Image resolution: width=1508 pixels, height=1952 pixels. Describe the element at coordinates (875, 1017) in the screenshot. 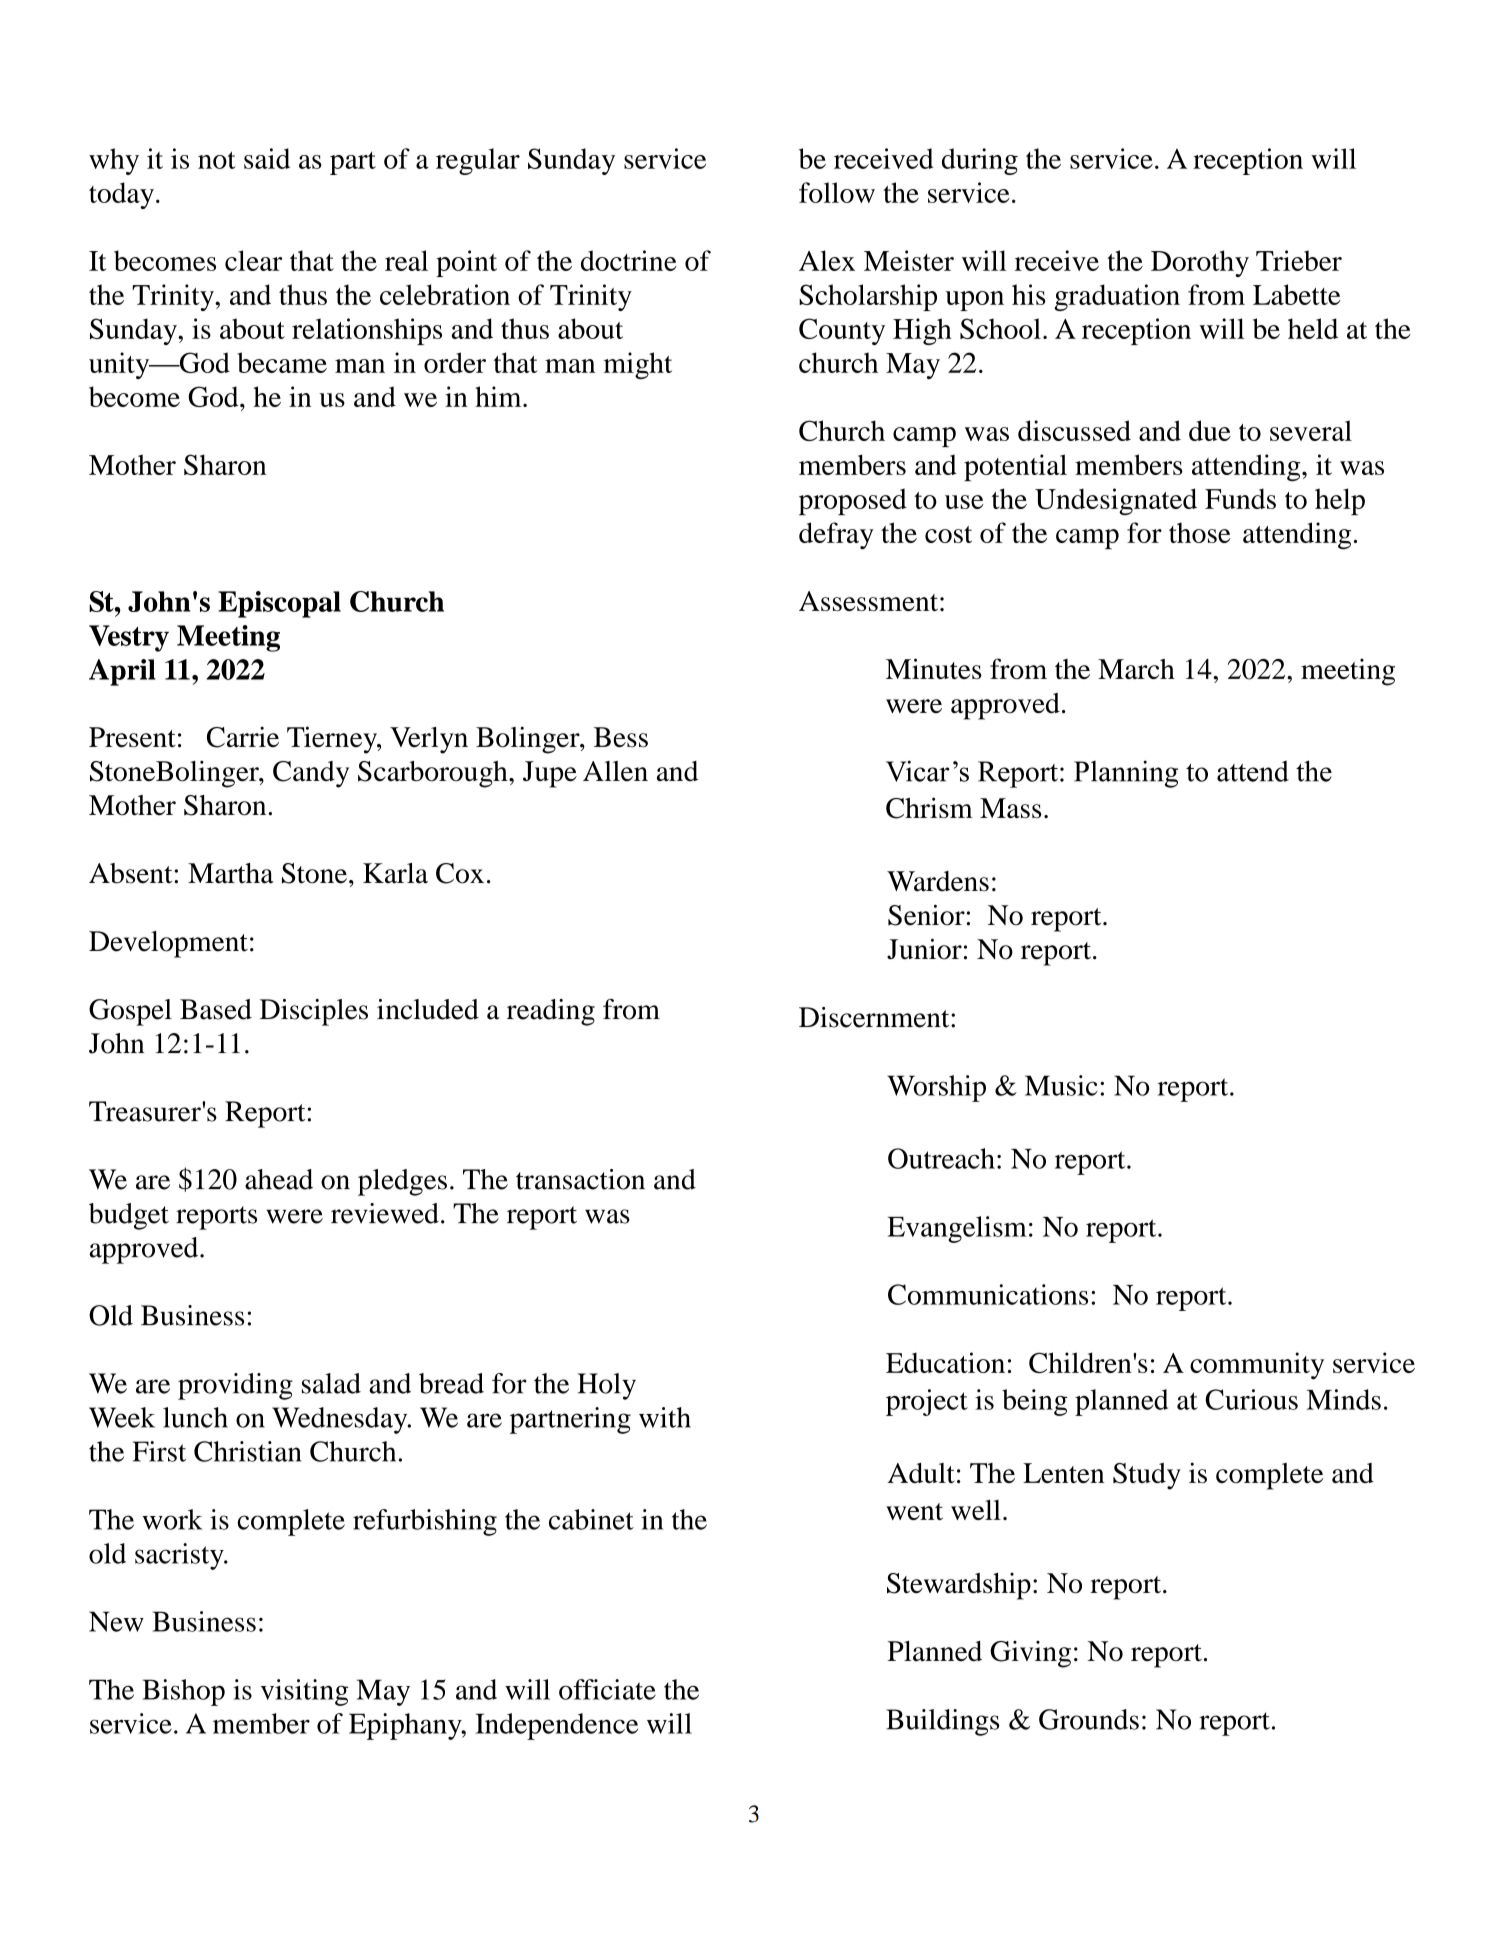

I see `Discernment` at that location.
